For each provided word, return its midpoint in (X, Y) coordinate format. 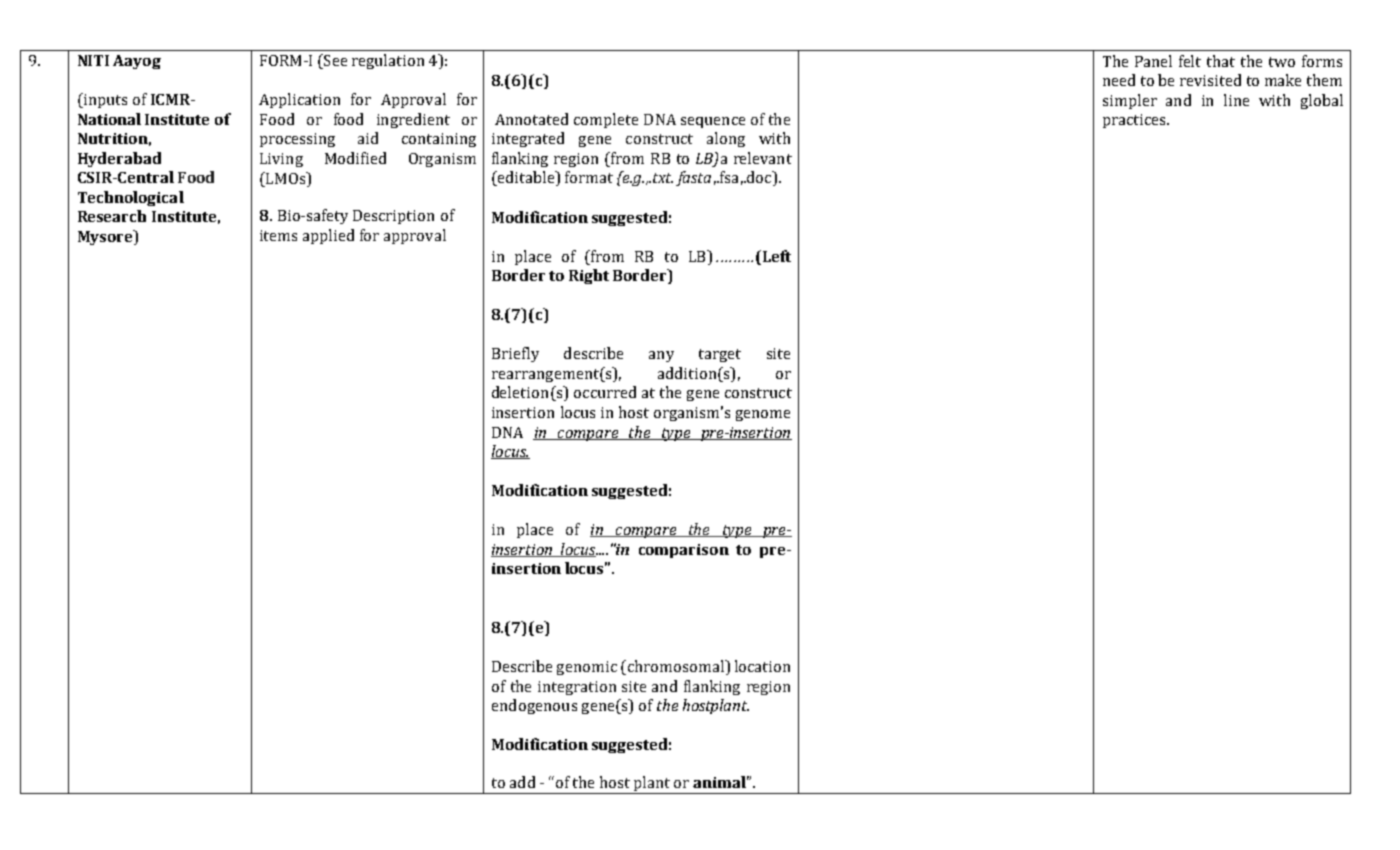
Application (299, 100)
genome (763, 415)
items (278, 235)
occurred (605, 392)
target (720, 355)
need (1119, 80)
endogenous (534, 706)
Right (589, 276)
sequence (713, 122)
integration (577, 688)
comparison (684, 551)
